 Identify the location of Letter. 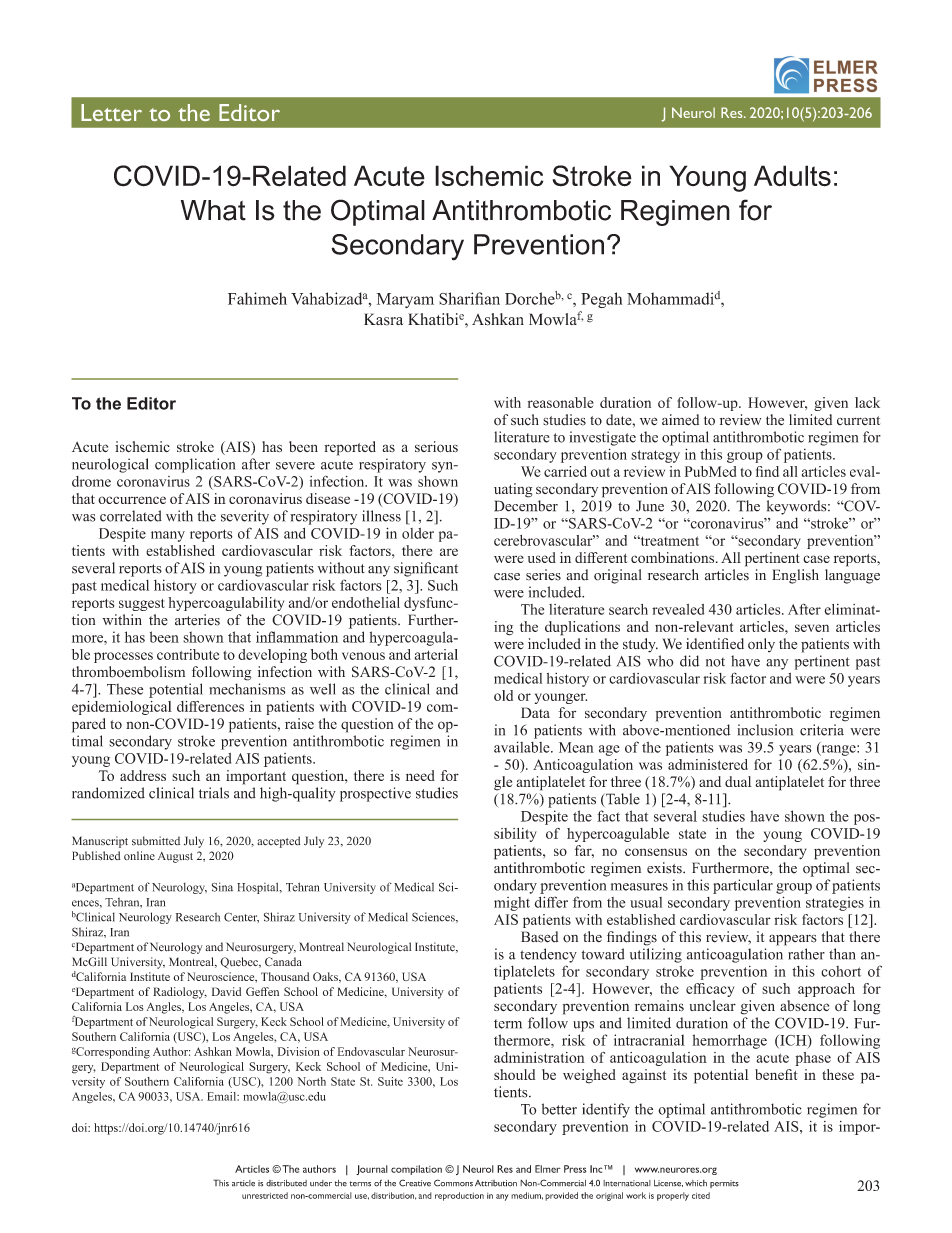
(111, 112).
